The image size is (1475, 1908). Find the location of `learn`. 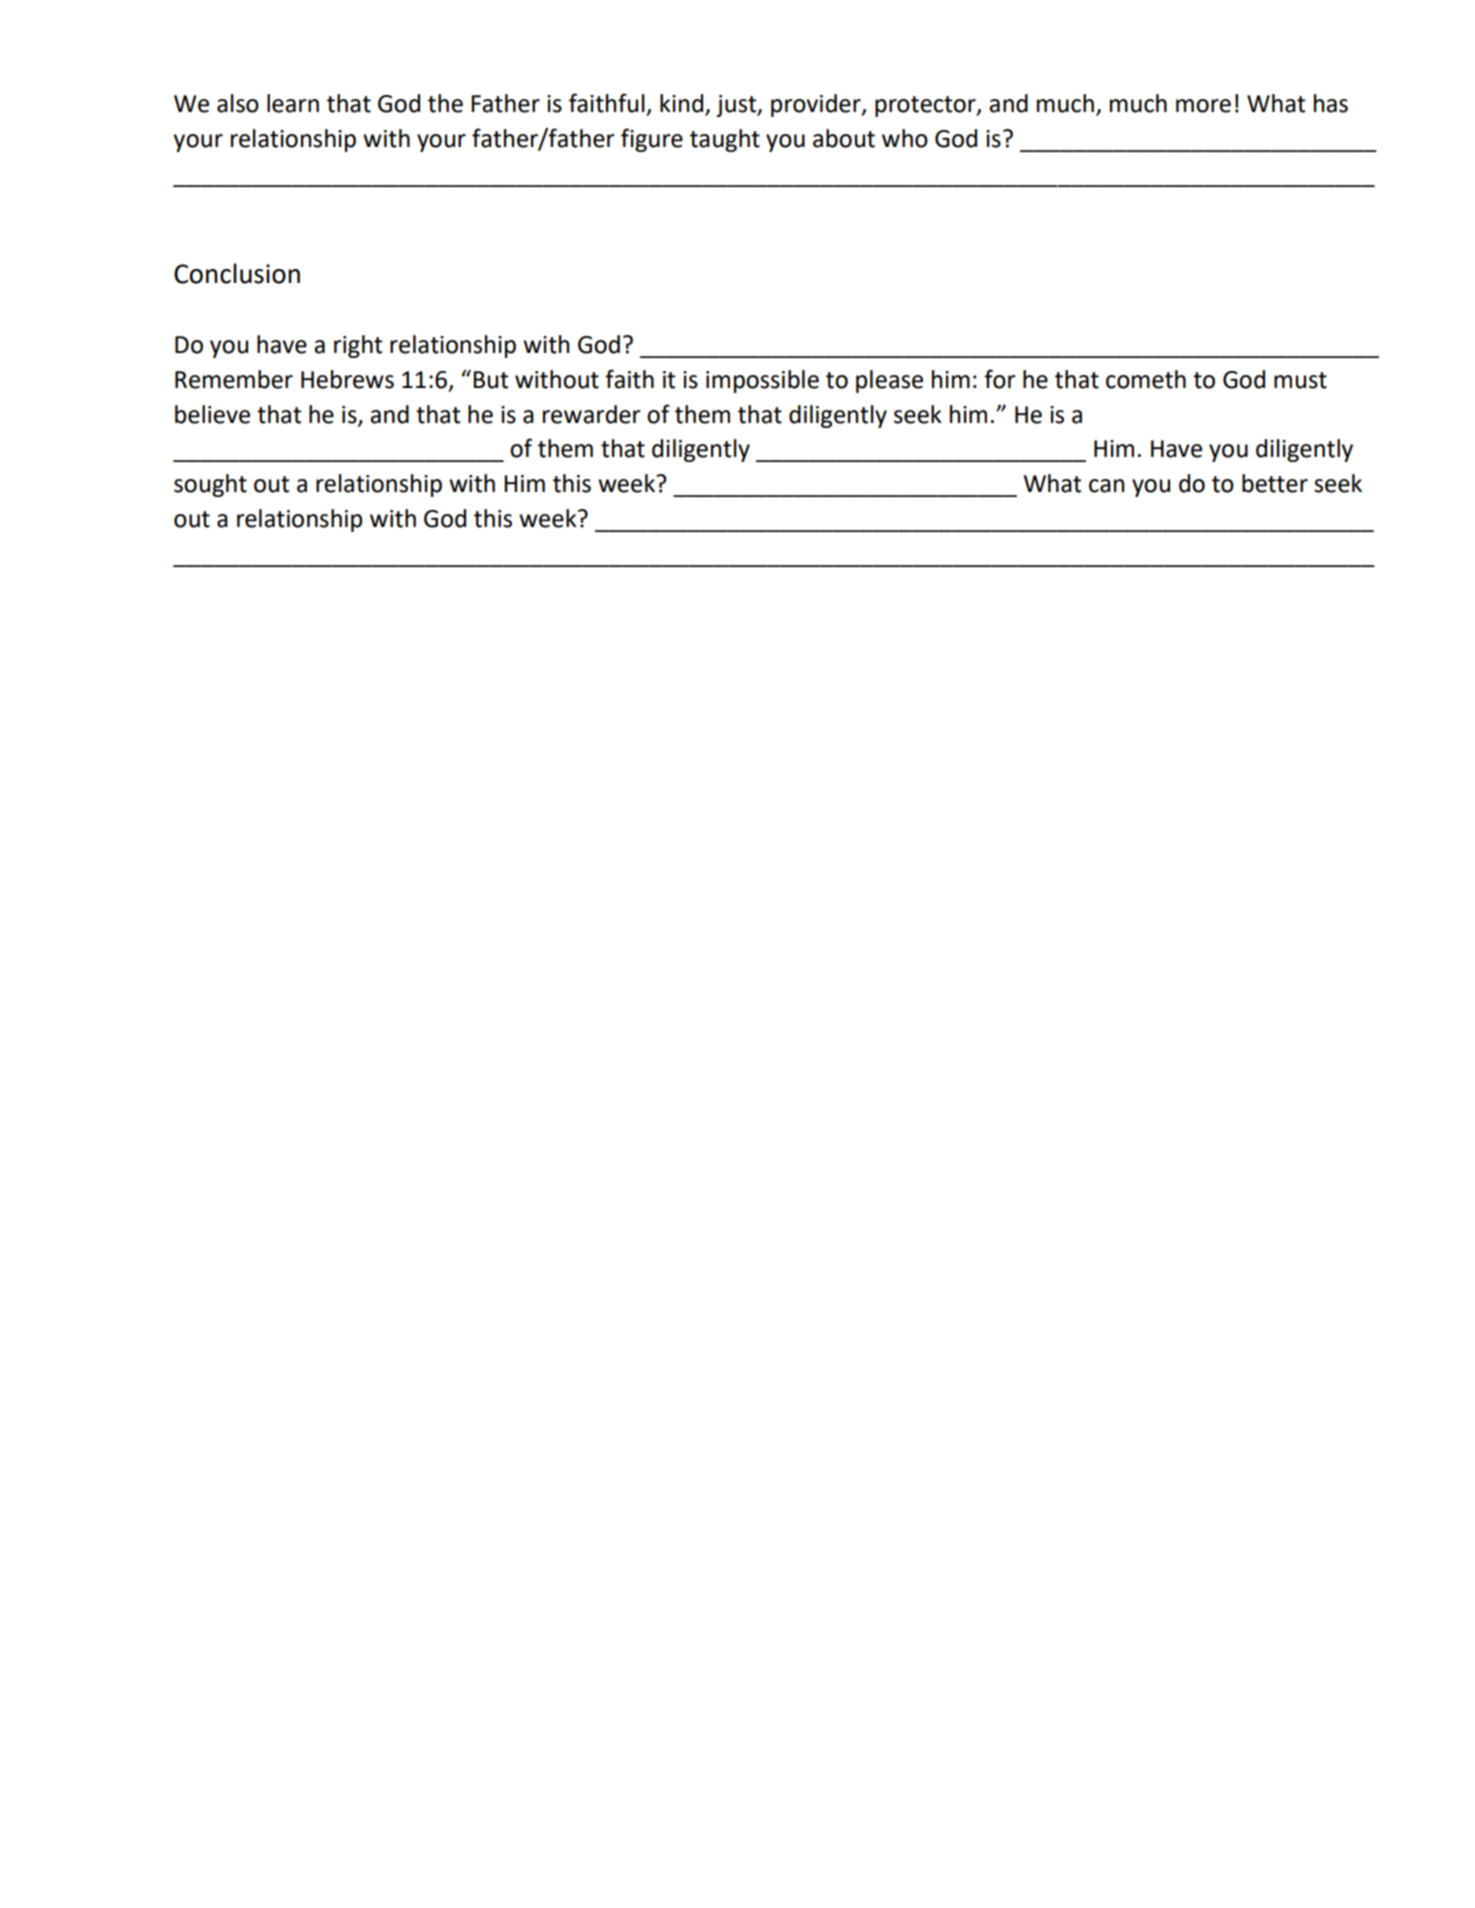

learn is located at coordinates (293, 103).
